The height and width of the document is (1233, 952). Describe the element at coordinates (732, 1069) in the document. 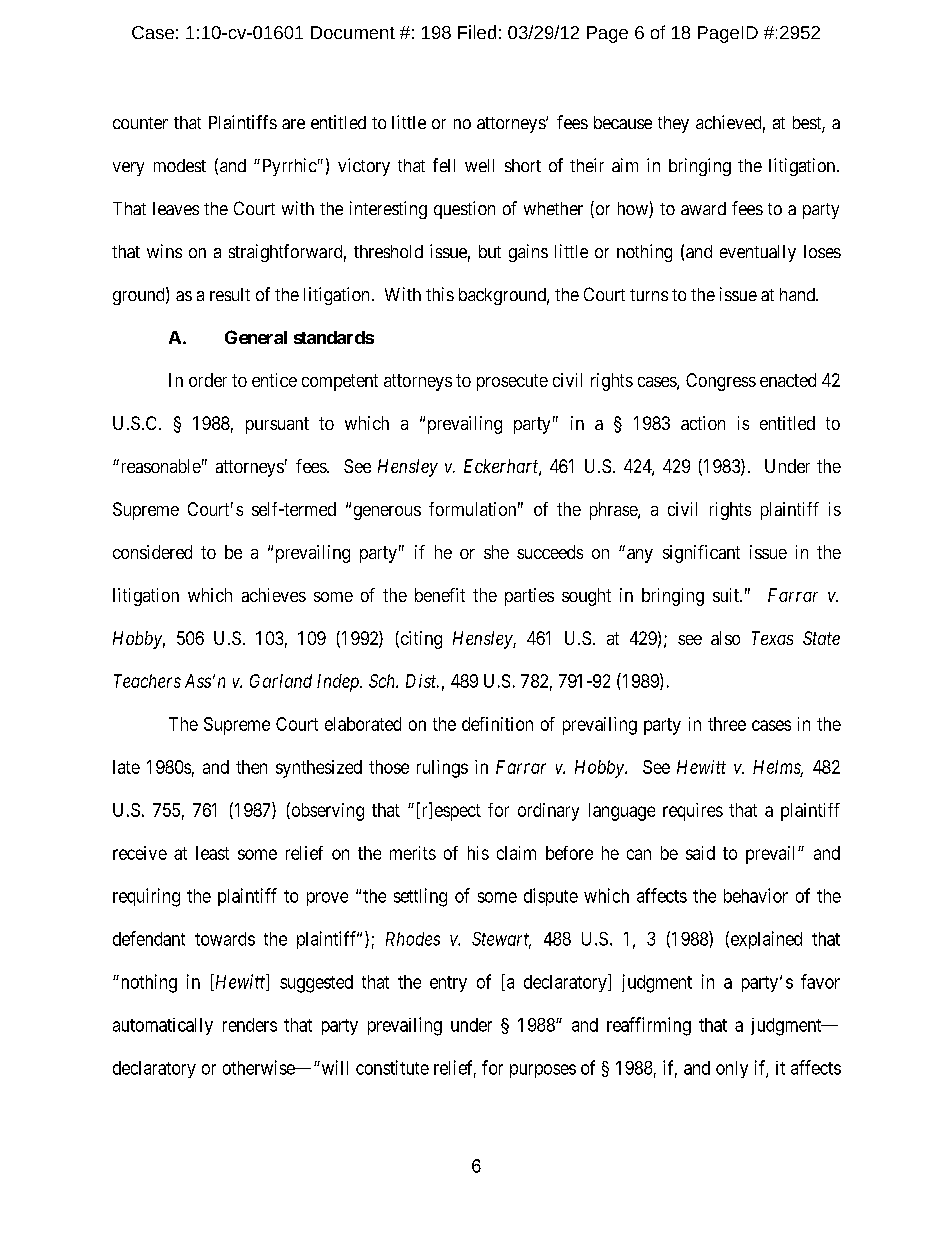

I see `only` at that location.
